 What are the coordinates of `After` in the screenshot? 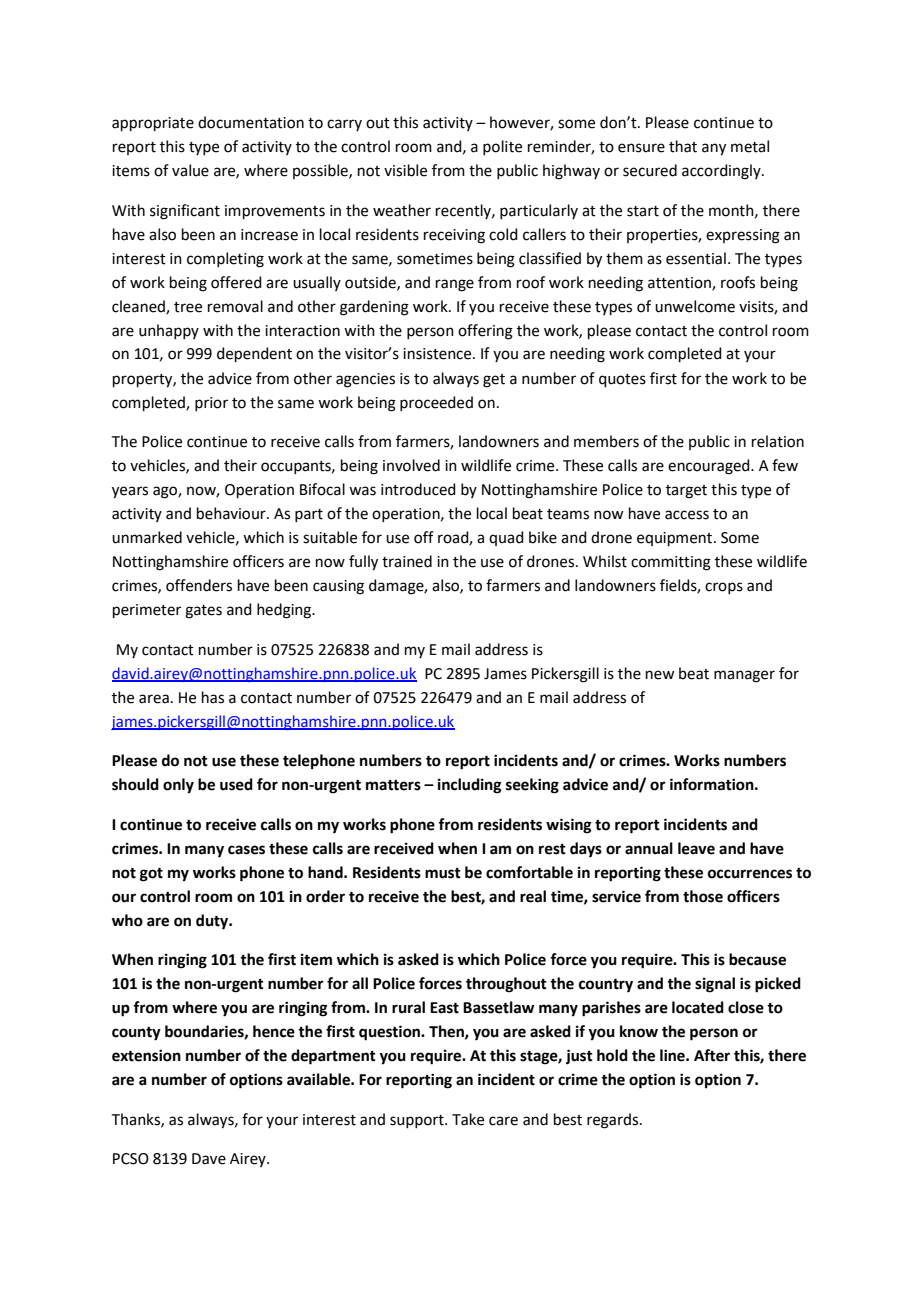 It's located at (712, 1055).
